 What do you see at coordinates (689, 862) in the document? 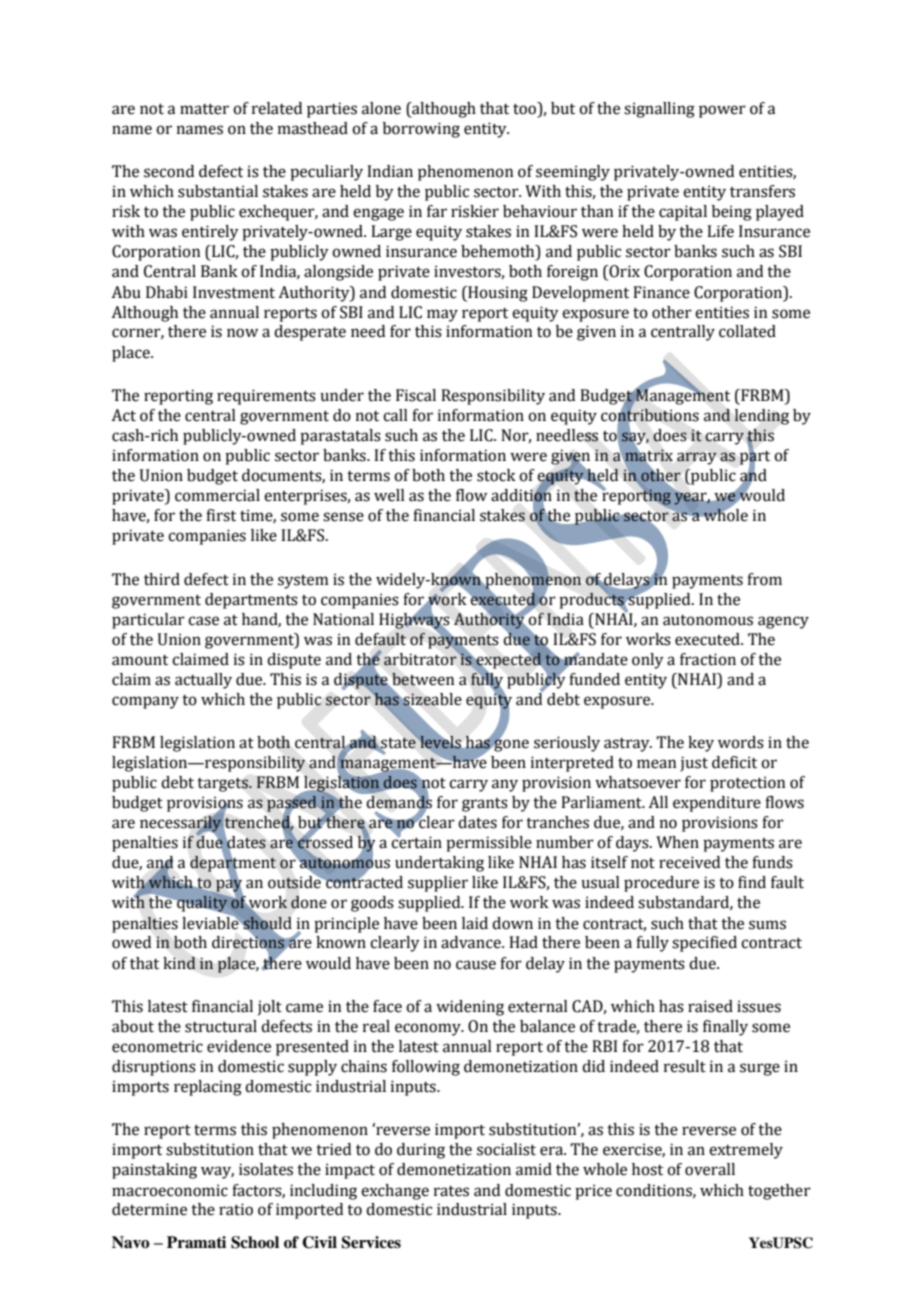
I see `received` at bounding box center [689, 862].
